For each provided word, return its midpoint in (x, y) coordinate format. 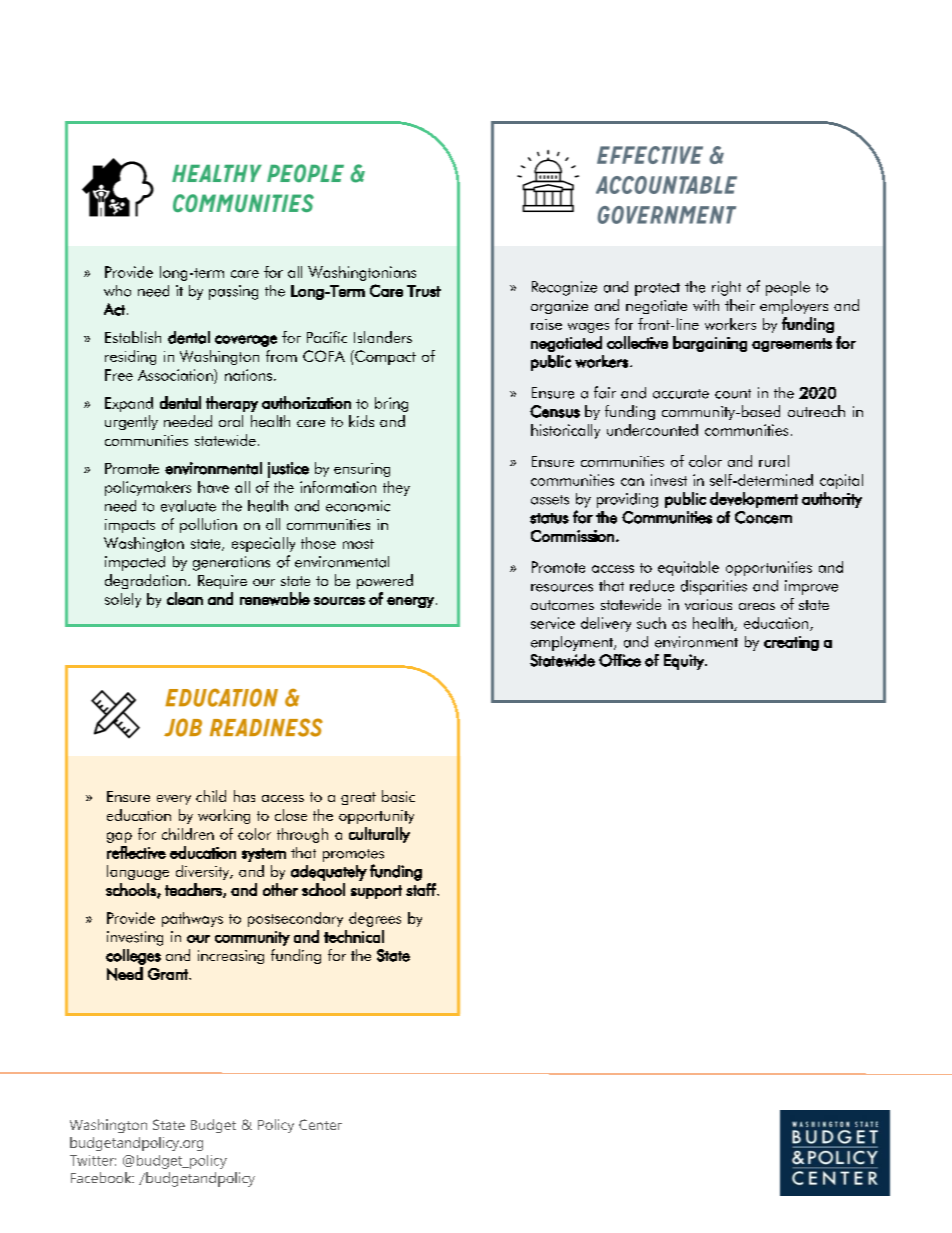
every (174, 800)
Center (320, 1124)
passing (233, 292)
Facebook (102, 1177)
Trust (424, 291)
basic (398, 796)
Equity (685, 662)
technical (354, 936)
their (740, 305)
